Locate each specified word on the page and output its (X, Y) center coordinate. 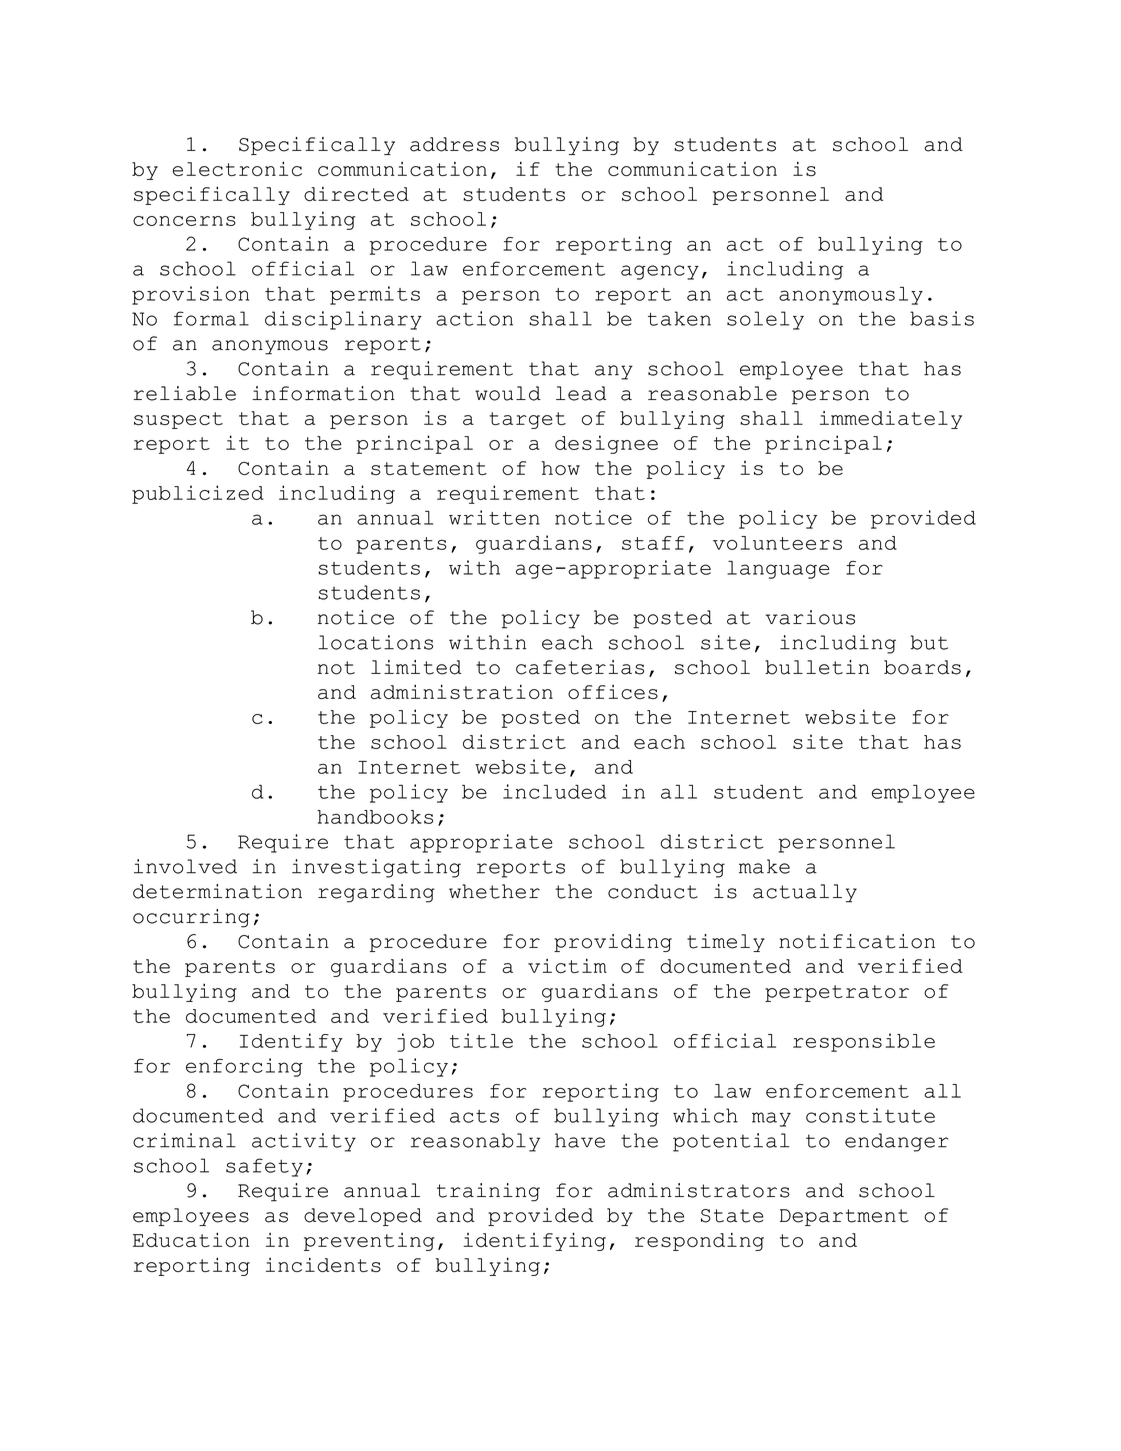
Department (844, 1217)
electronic (237, 168)
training (488, 1192)
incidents (323, 1265)
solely (765, 320)
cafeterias (580, 667)
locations (375, 642)
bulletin (817, 667)
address (454, 144)
